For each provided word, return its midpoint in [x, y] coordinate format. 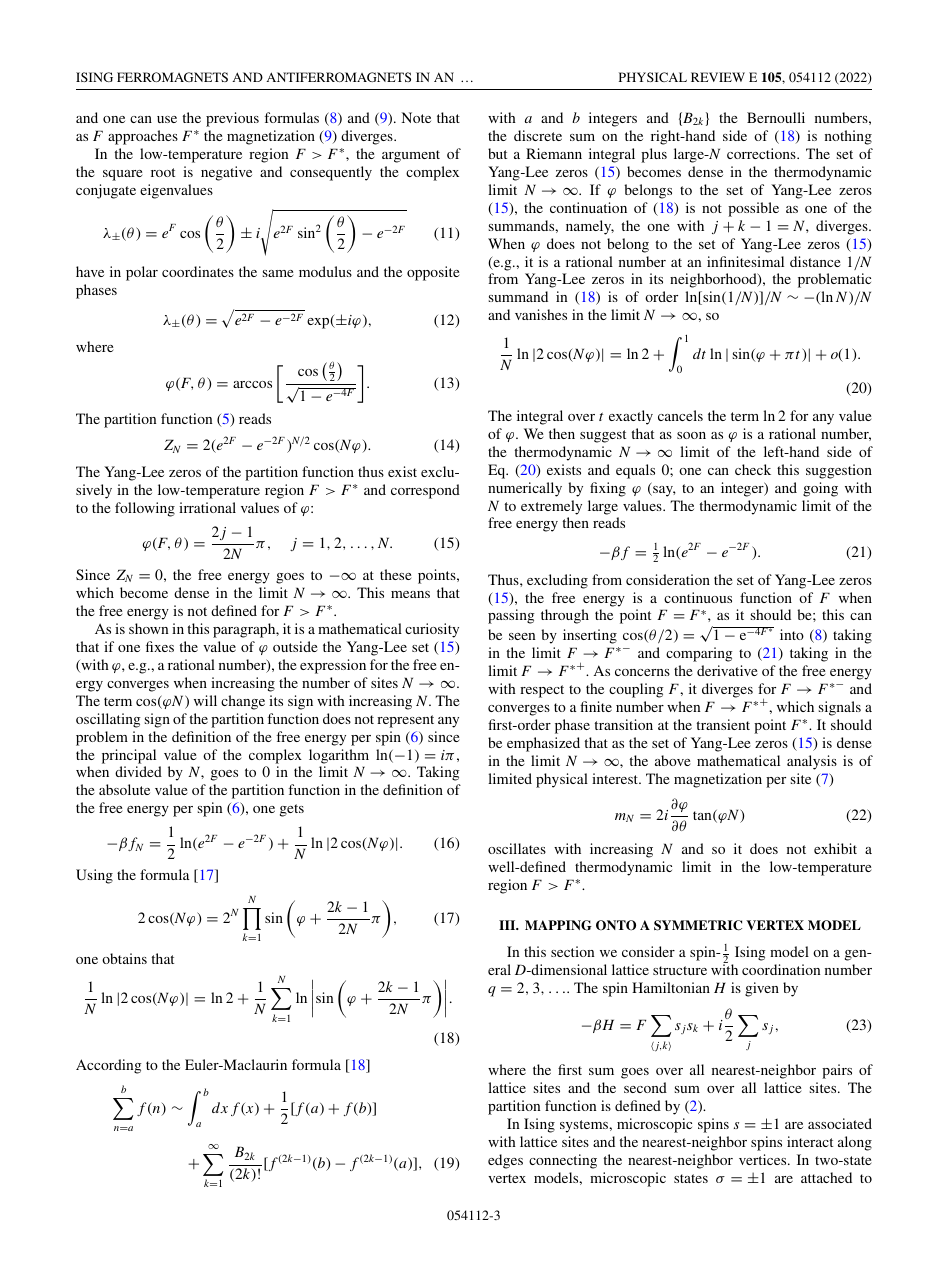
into [792, 634]
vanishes [541, 314]
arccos [252, 384]
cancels [680, 415]
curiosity [432, 630]
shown [148, 628]
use [167, 119]
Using [94, 876]
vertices [764, 1159]
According [109, 1066]
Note [416, 117]
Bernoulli [776, 117]
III [508, 925]
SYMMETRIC [698, 925]
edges [505, 1161]
